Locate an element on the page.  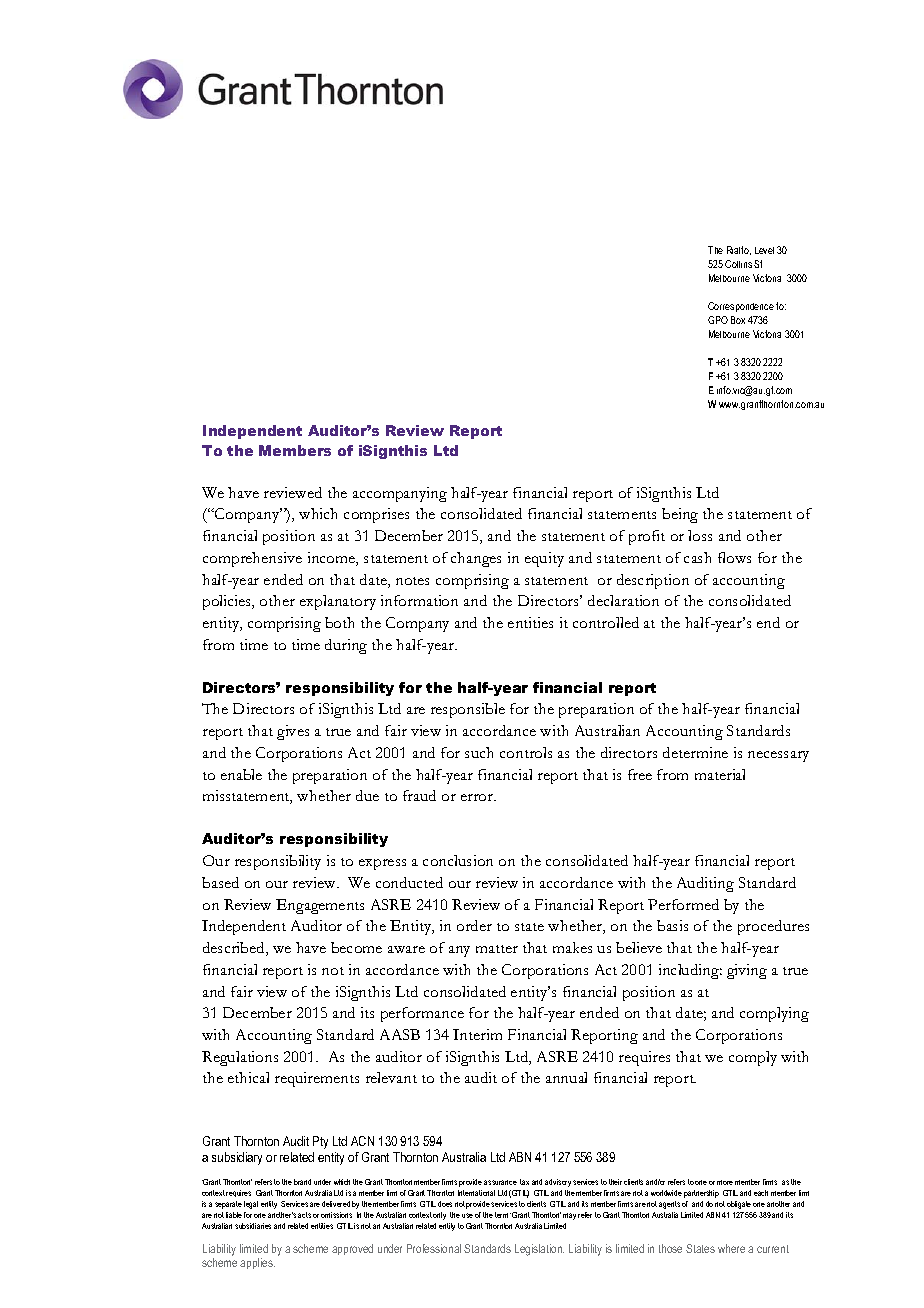
comprises is located at coordinates (376, 515).
